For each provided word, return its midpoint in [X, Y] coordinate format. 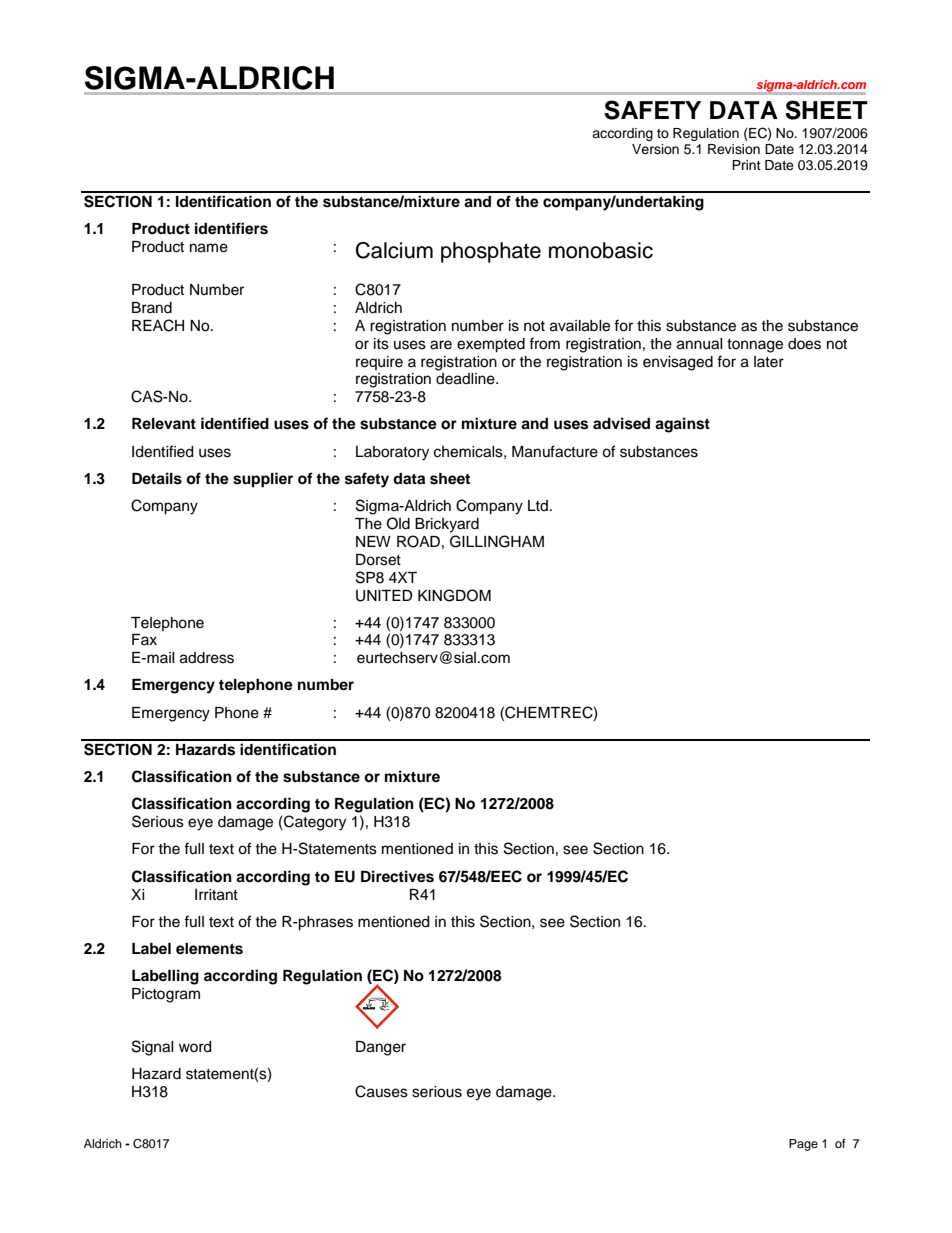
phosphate [491, 252]
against [682, 425]
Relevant [164, 423]
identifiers [231, 228]
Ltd [538, 505]
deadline [466, 379]
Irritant [216, 895]
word [195, 1047]
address [207, 658]
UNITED [384, 596]
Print [746, 165]
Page [803, 1145]
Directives [397, 876]
